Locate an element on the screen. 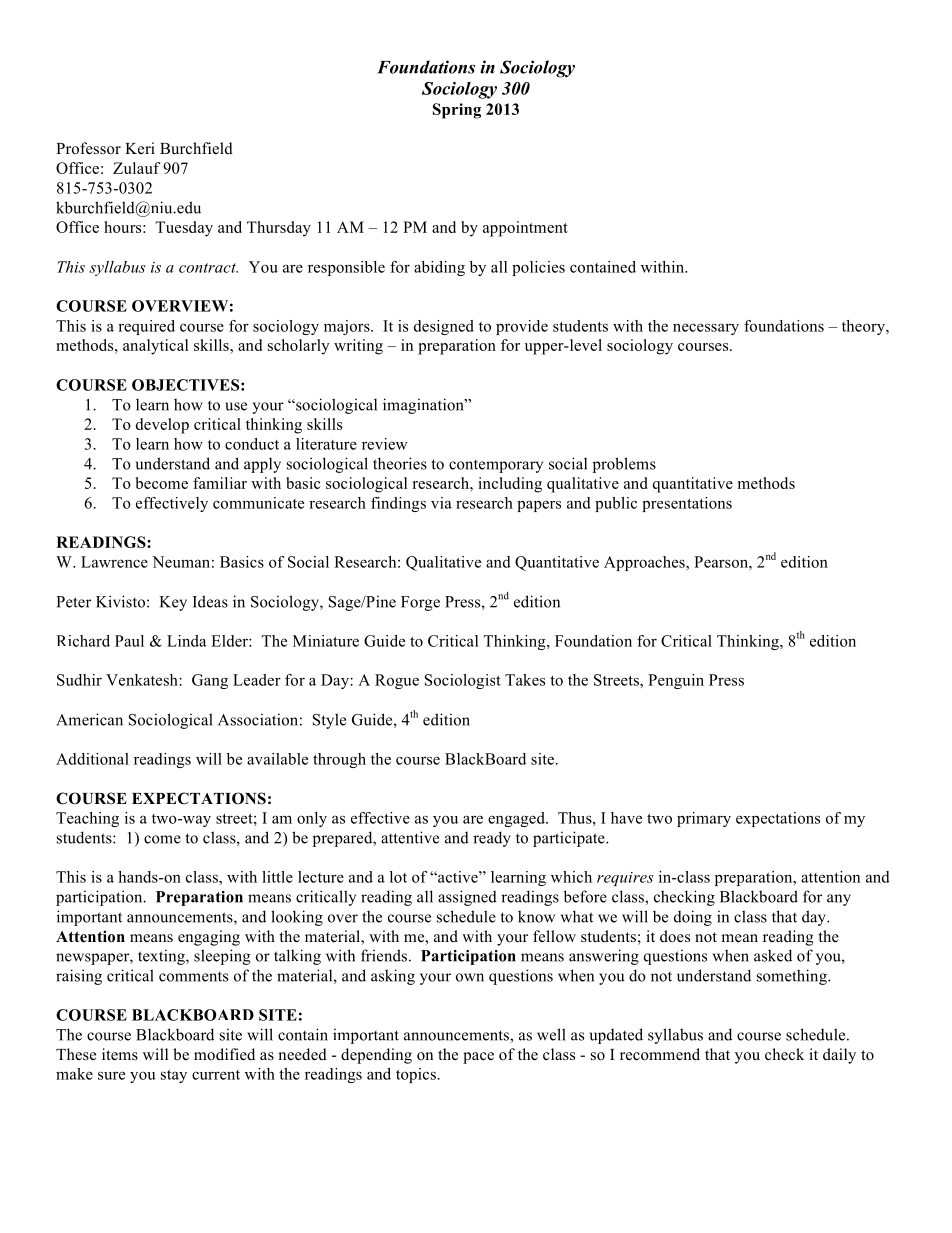 The width and height of the screenshot is (952, 1233). Forge is located at coordinates (420, 603).
